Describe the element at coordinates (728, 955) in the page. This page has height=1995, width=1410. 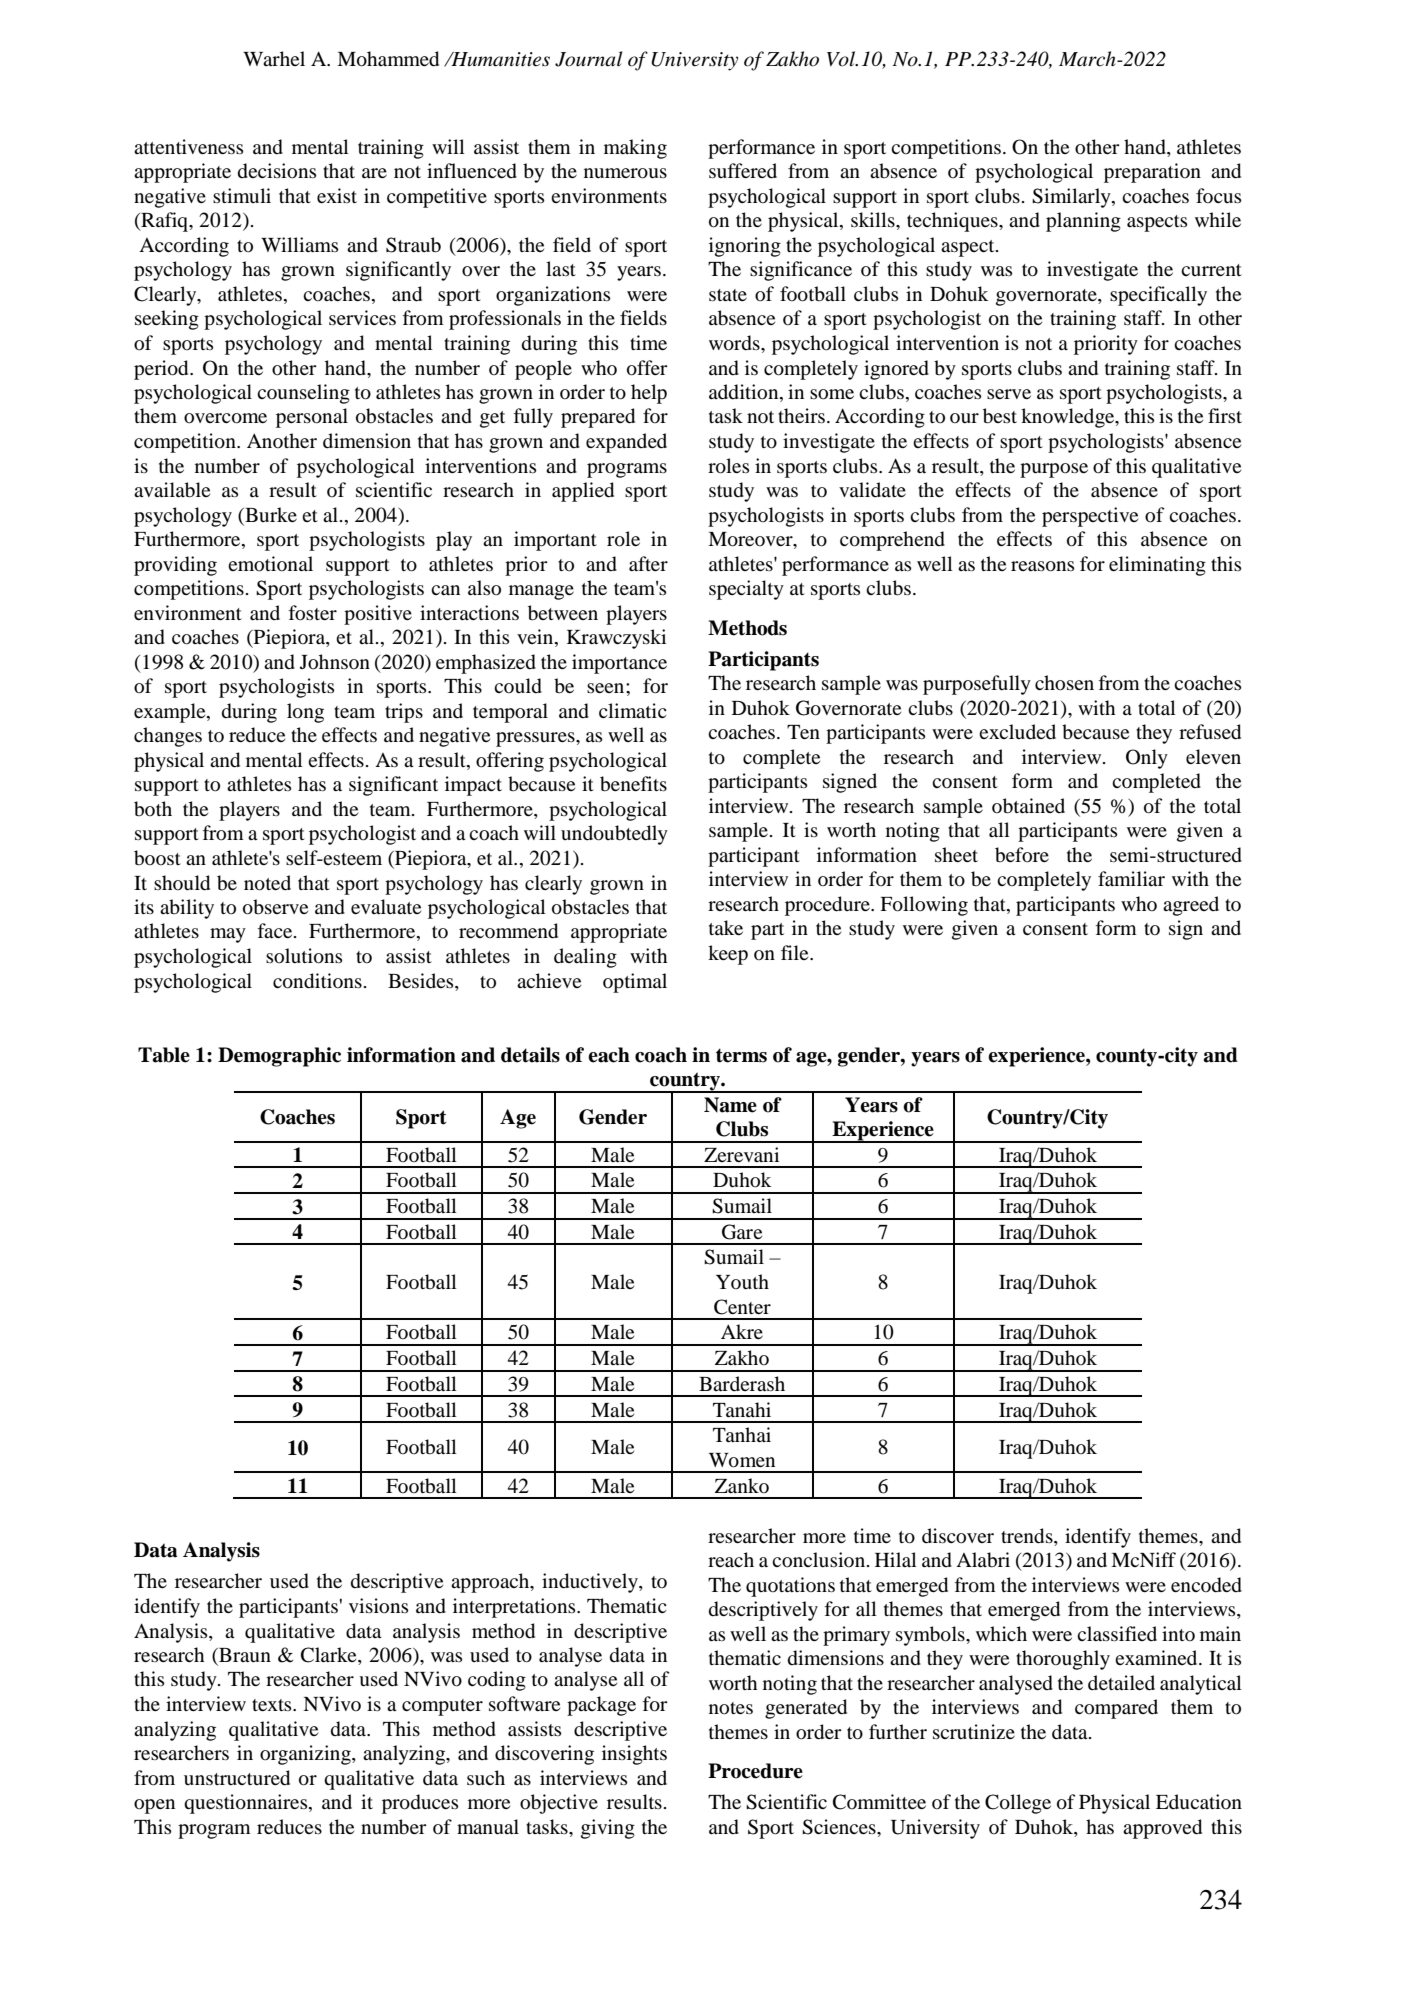
I see `keep` at that location.
